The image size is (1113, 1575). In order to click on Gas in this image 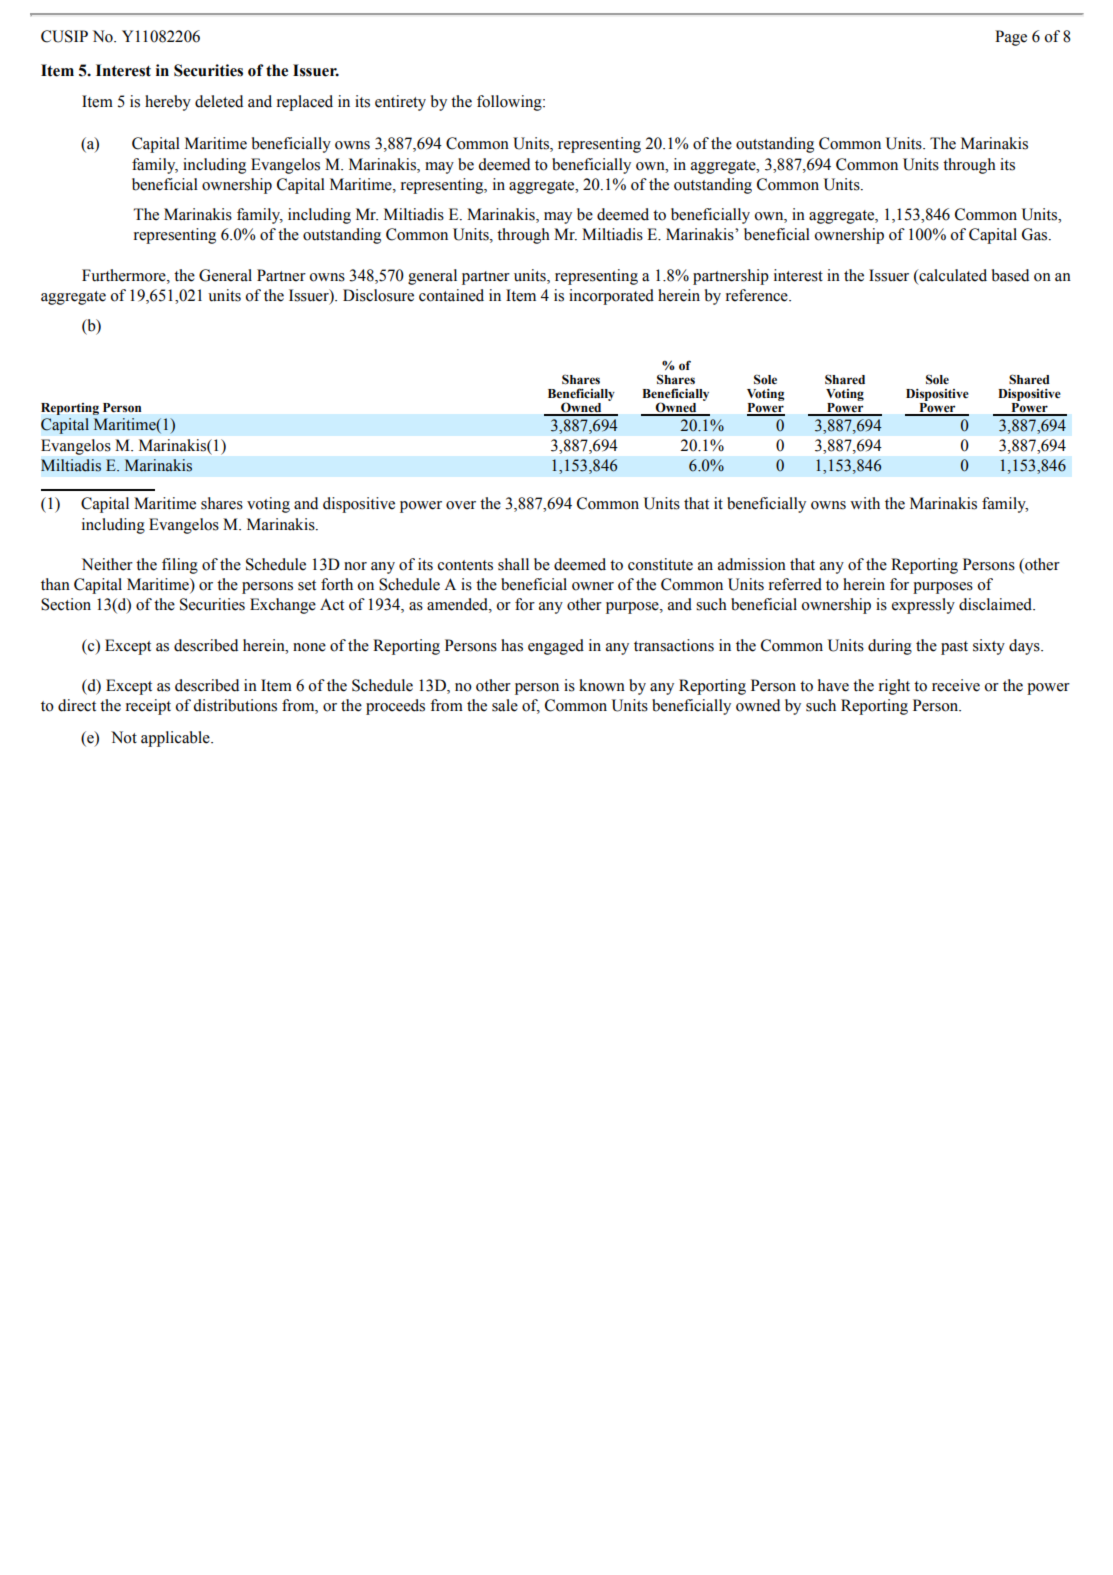, I will do `click(1036, 234)`.
